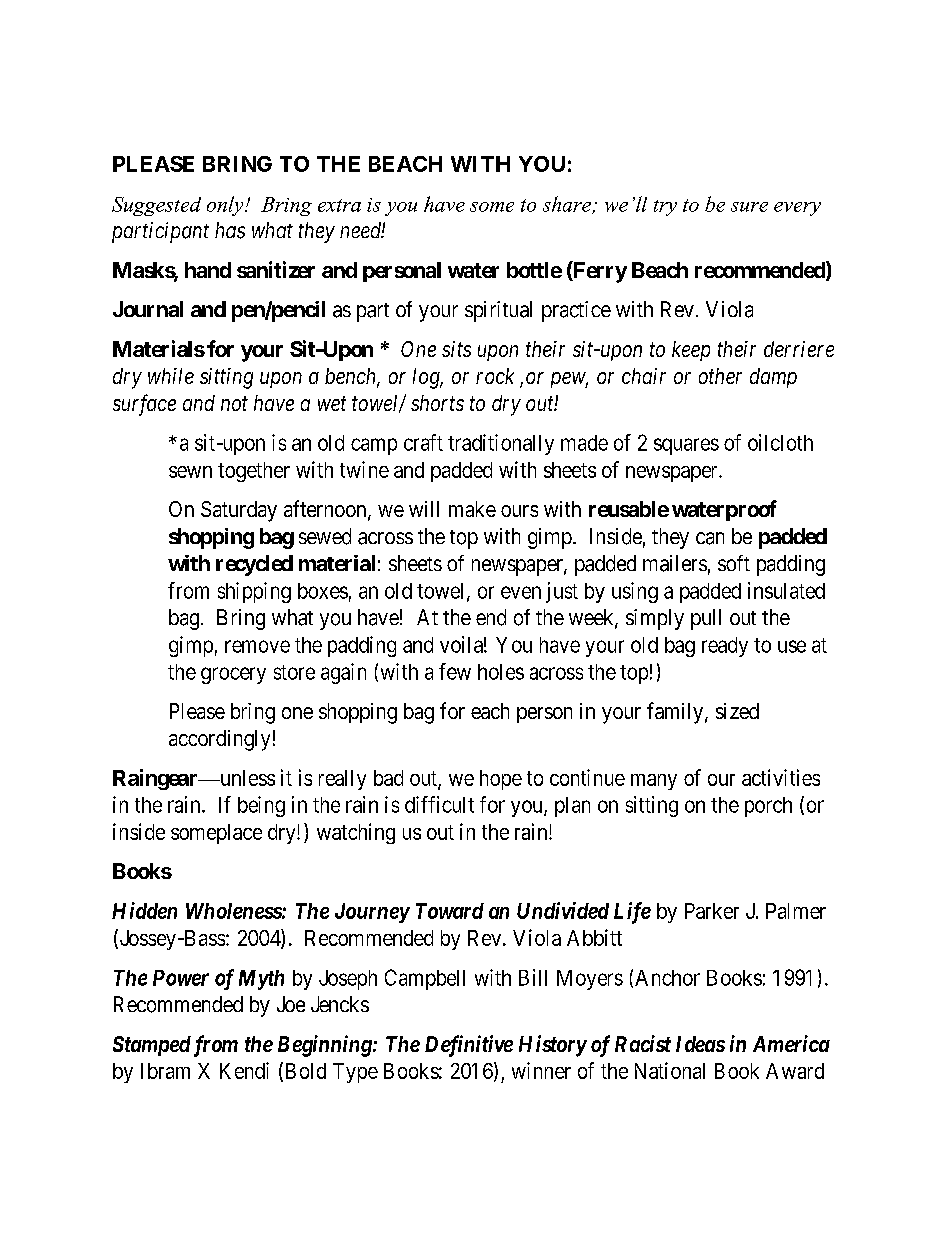  I want to click on can, so click(710, 538).
